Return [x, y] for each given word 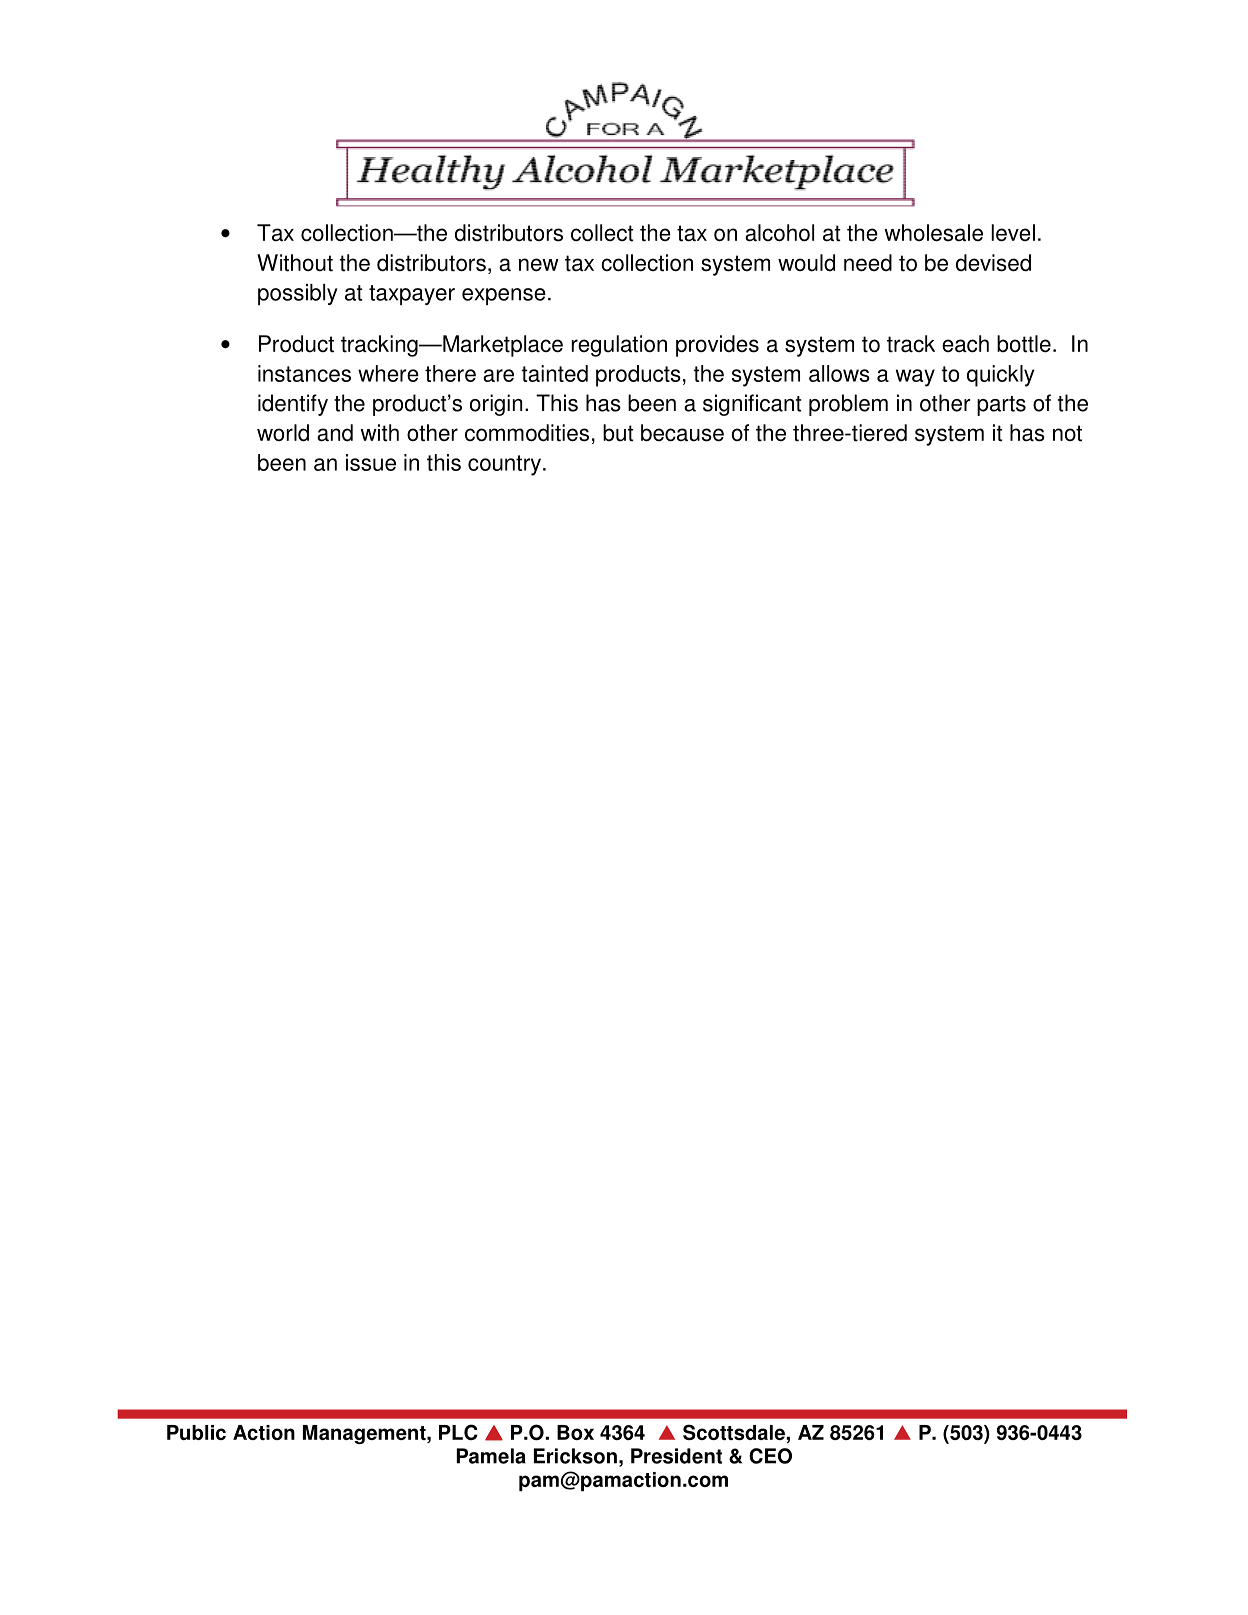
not [1067, 433]
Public [196, 1432]
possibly [298, 294]
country [504, 465]
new [539, 265]
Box [575, 1432]
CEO [770, 1456]
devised [993, 263]
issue [371, 462]
